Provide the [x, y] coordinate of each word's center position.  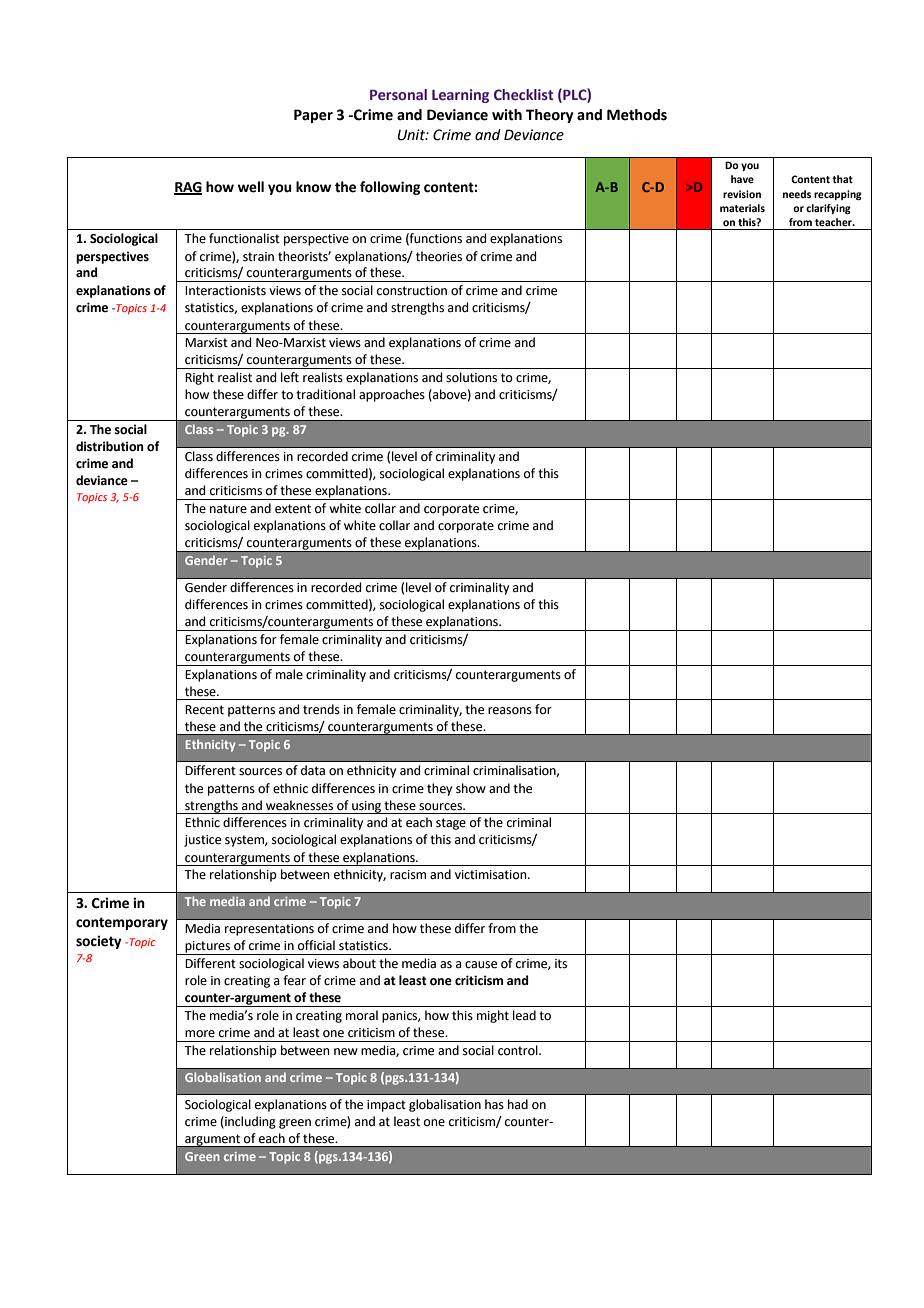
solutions [471, 377]
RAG [188, 188]
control [519, 1050]
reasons [510, 711]
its [561, 964]
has [494, 1104]
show [471, 788]
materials [742, 208]
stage [451, 824]
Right [199, 378]
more [200, 1034]
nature [228, 509]
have [742, 179]
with [507, 115]
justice [202, 841]
